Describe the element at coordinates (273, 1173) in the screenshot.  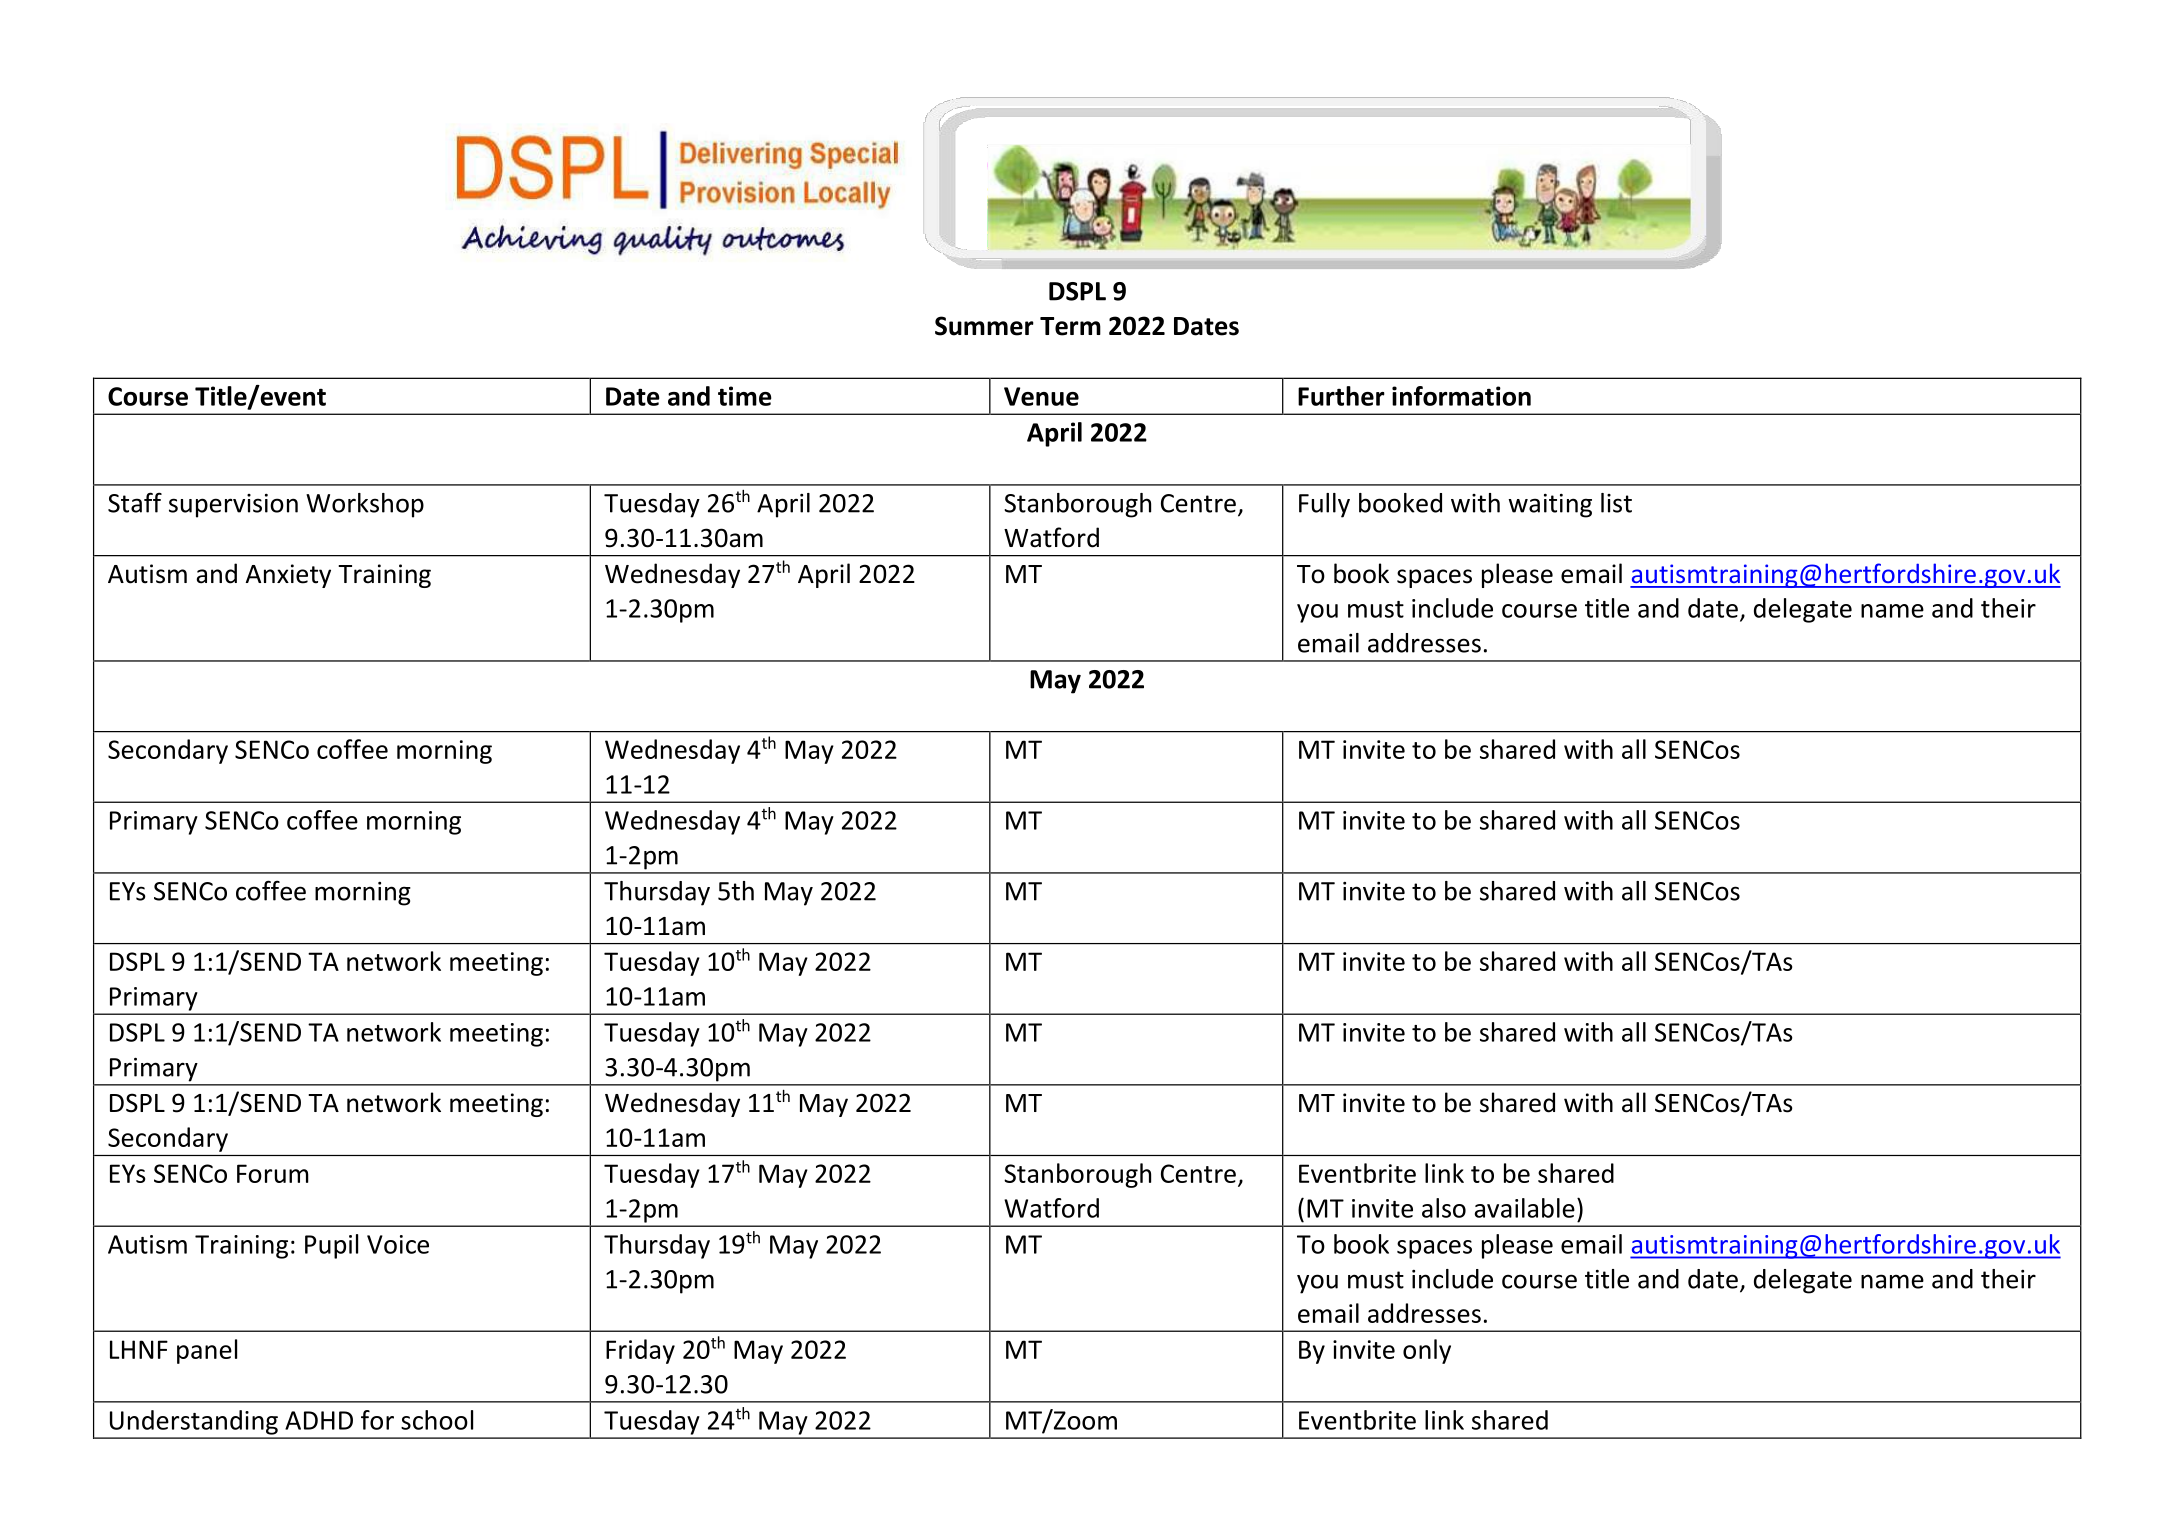
I see `Forum` at that location.
